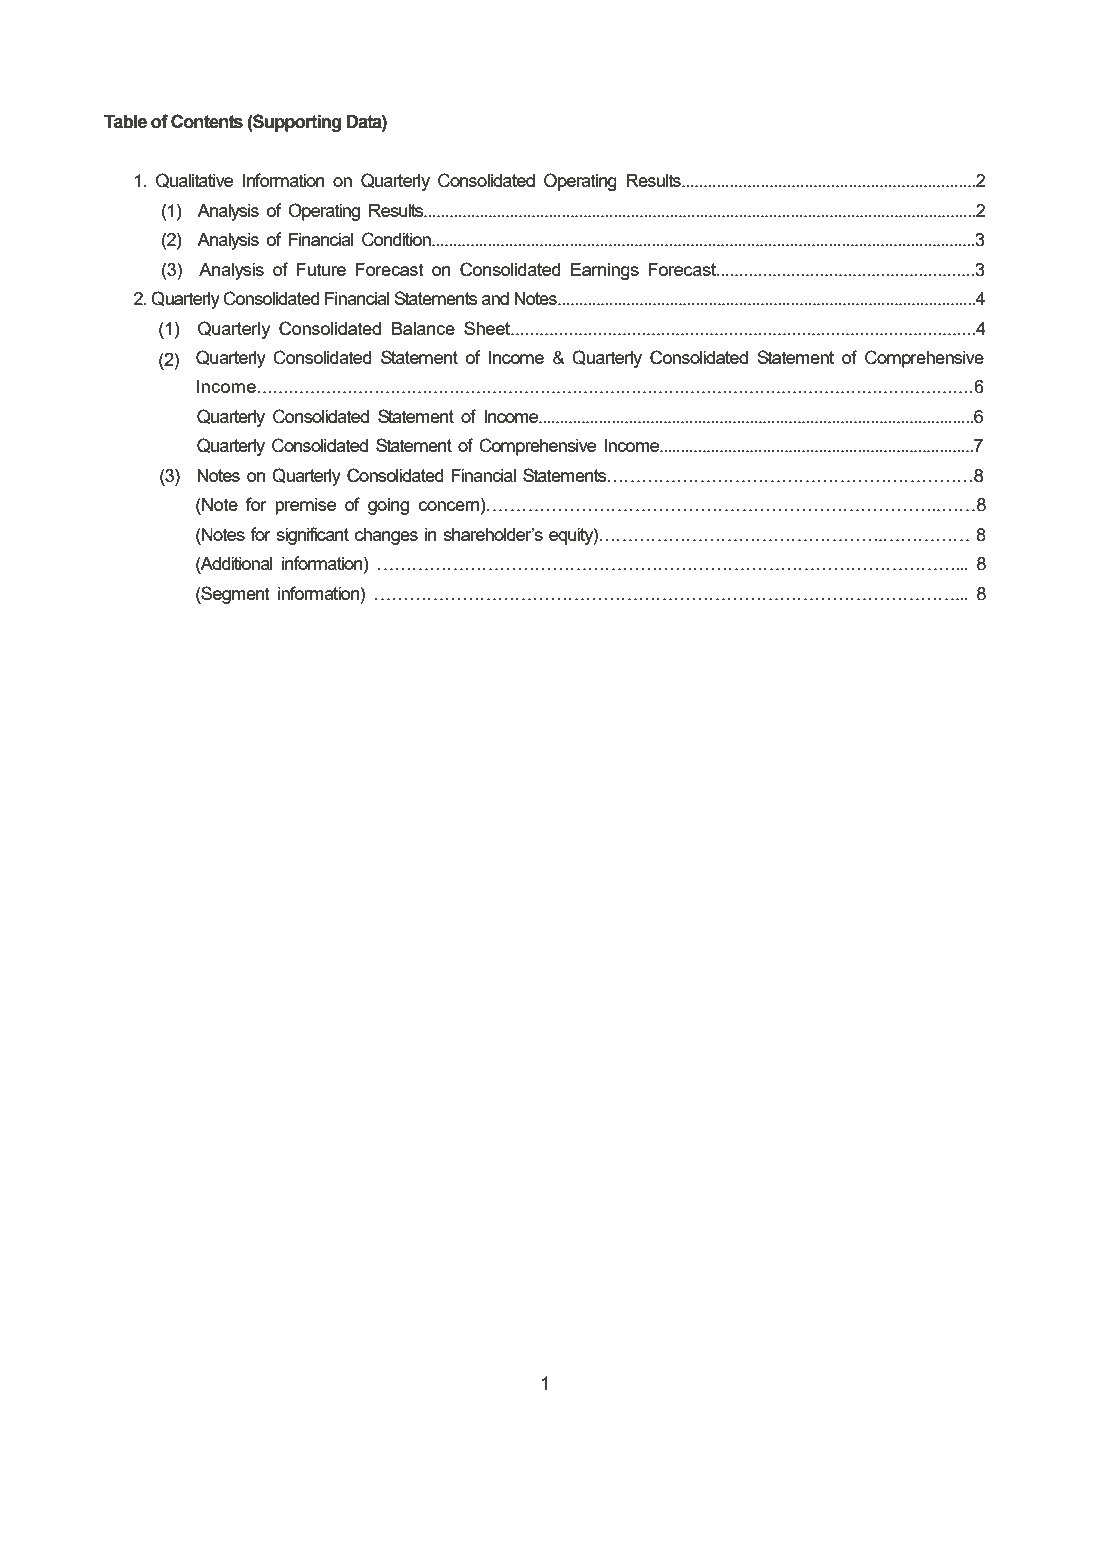 The width and height of the page is (1096, 1551). I want to click on Balance, so click(423, 328).
